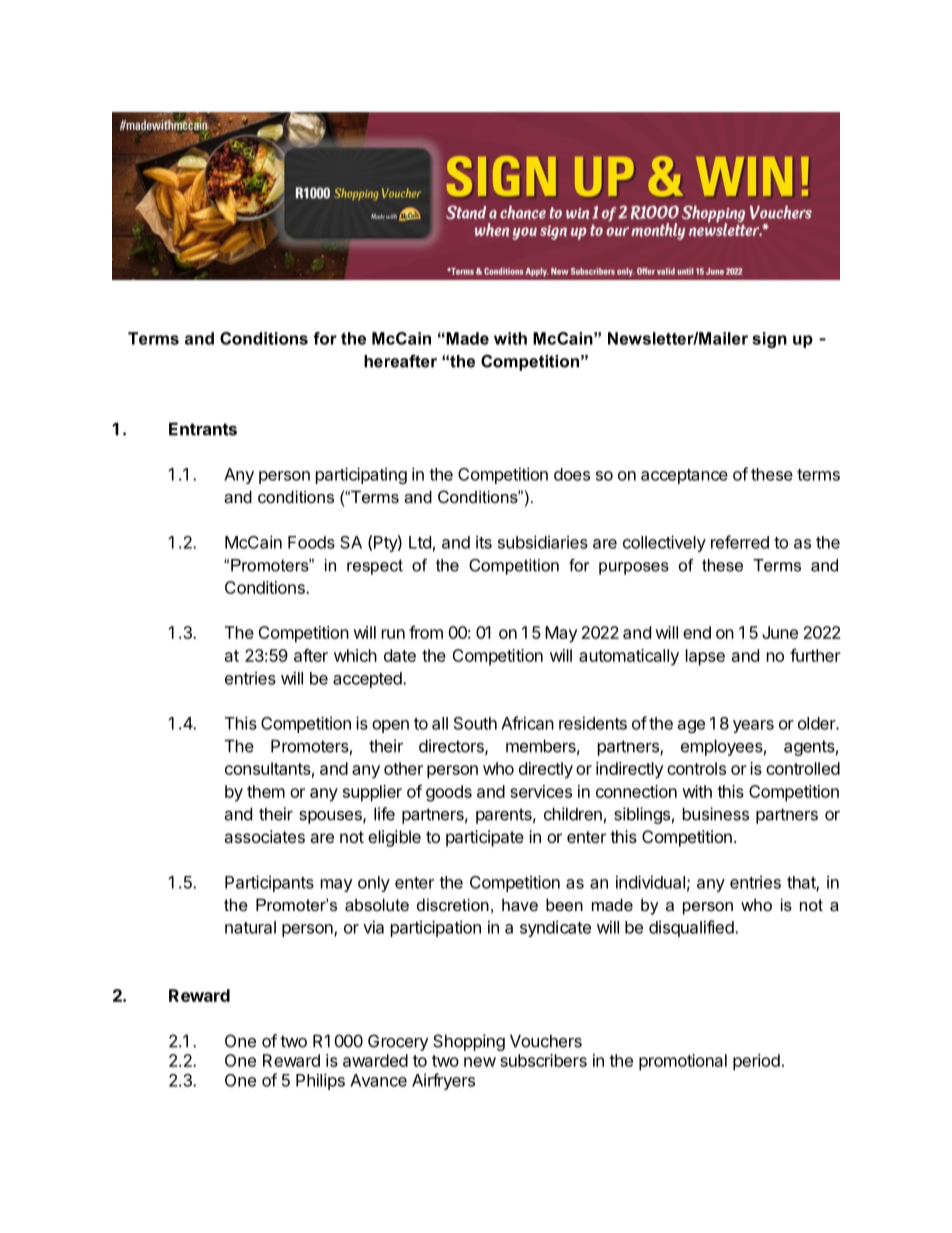 This image has height=1233, width=952. What do you see at coordinates (368, 680) in the image?
I see `accepted` at bounding box center [368, 680].
